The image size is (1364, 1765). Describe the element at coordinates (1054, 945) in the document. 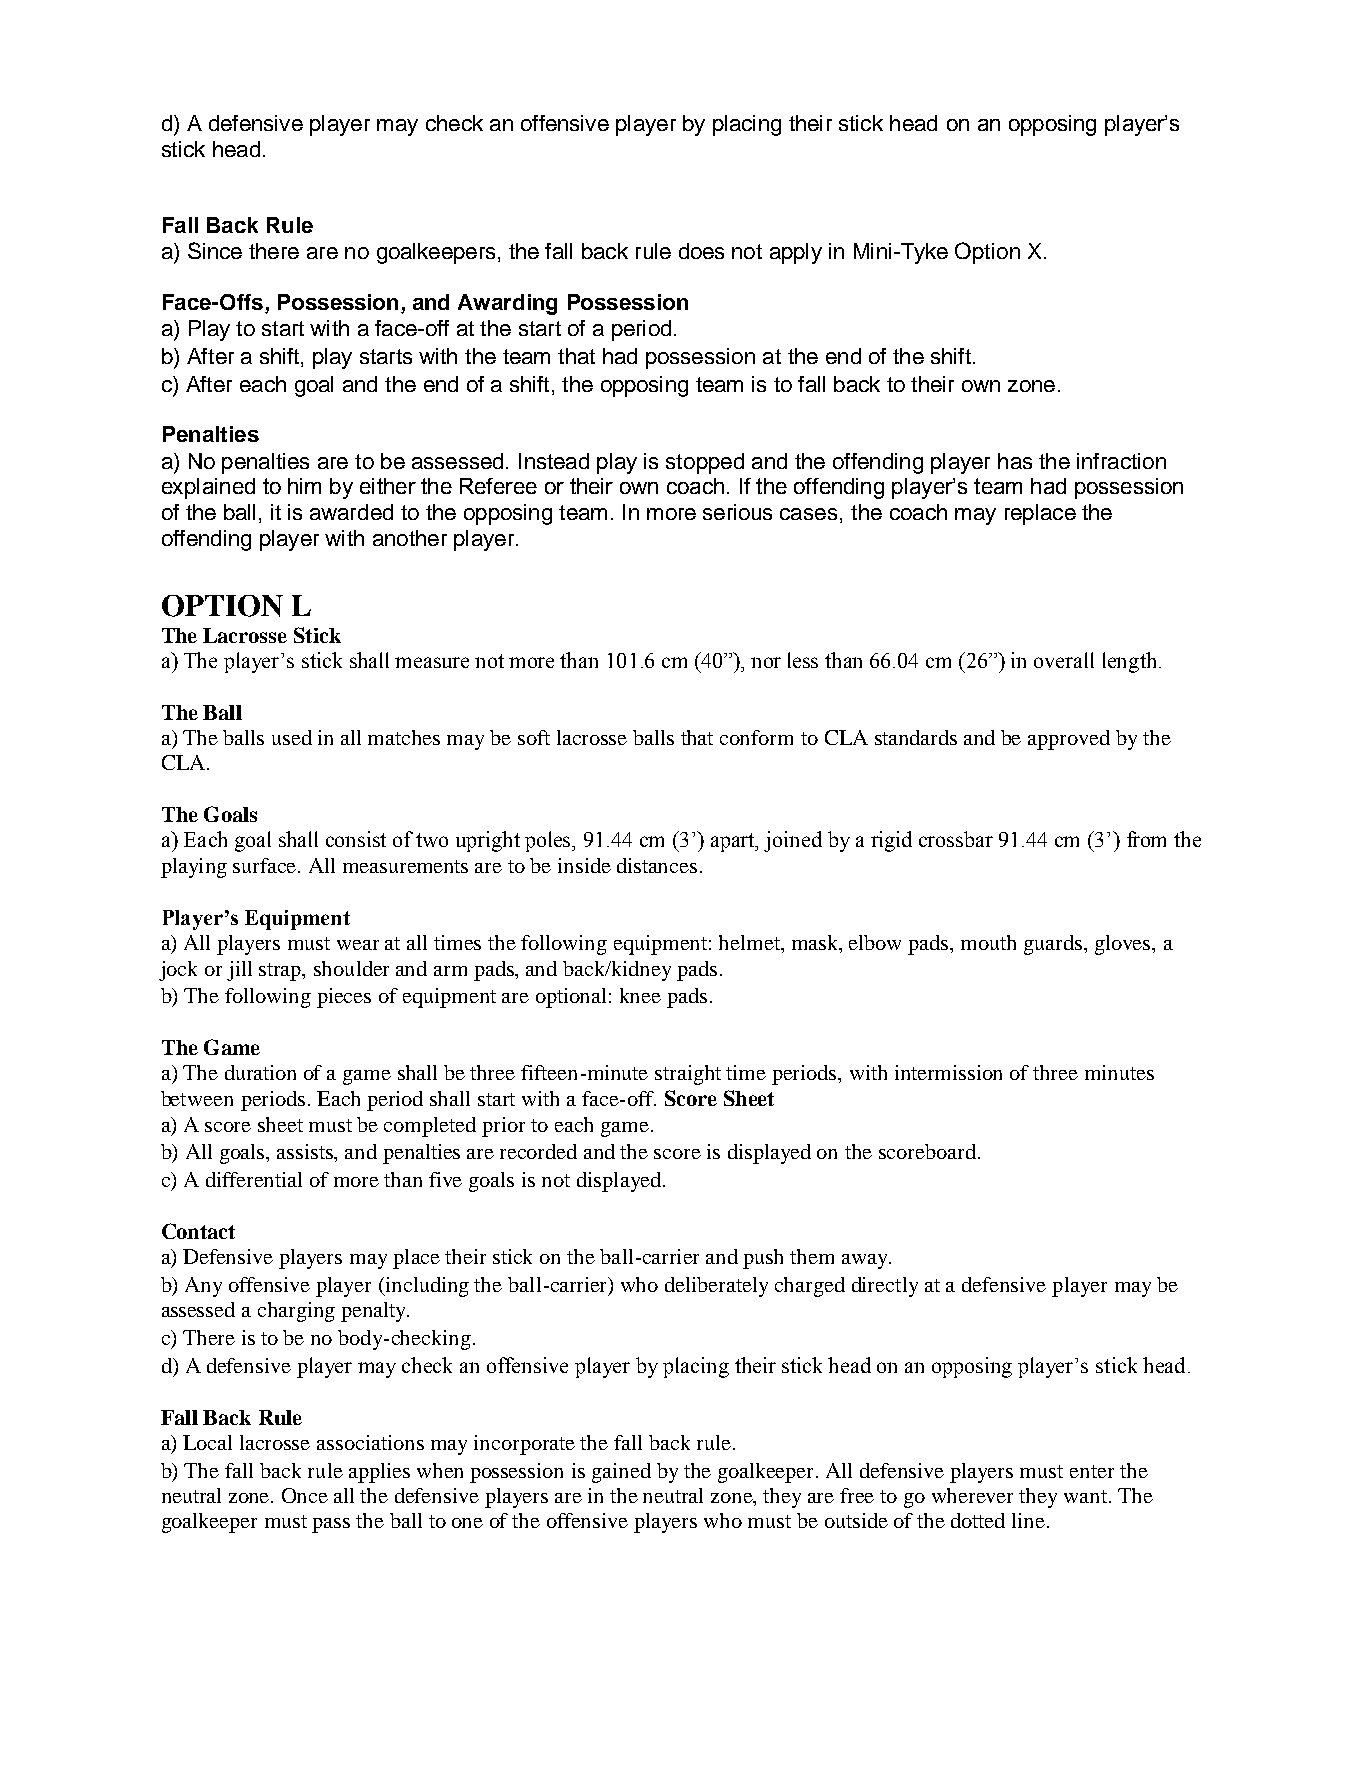

I see `guards` at that location.
